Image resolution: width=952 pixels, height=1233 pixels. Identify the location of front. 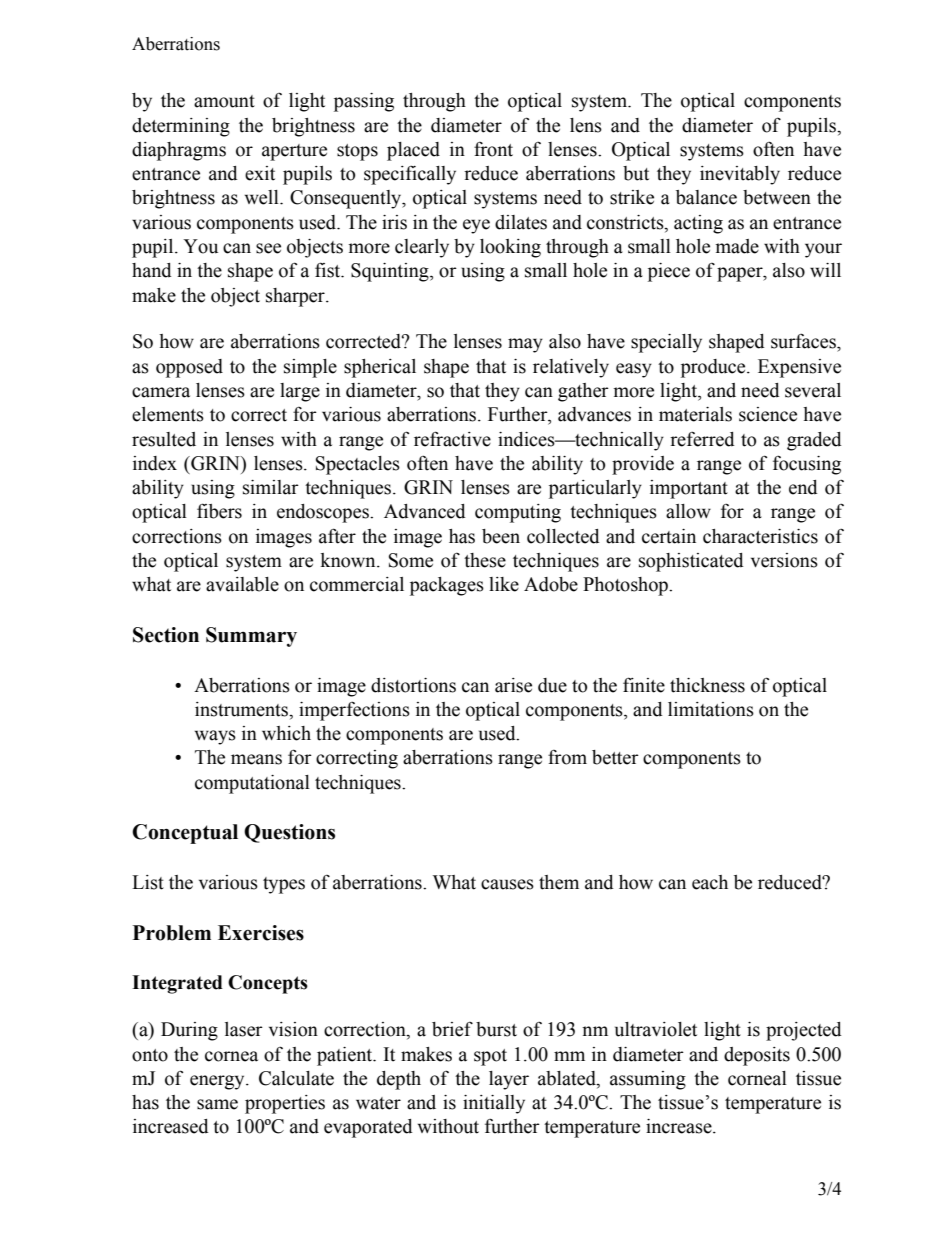
(493, 149).
